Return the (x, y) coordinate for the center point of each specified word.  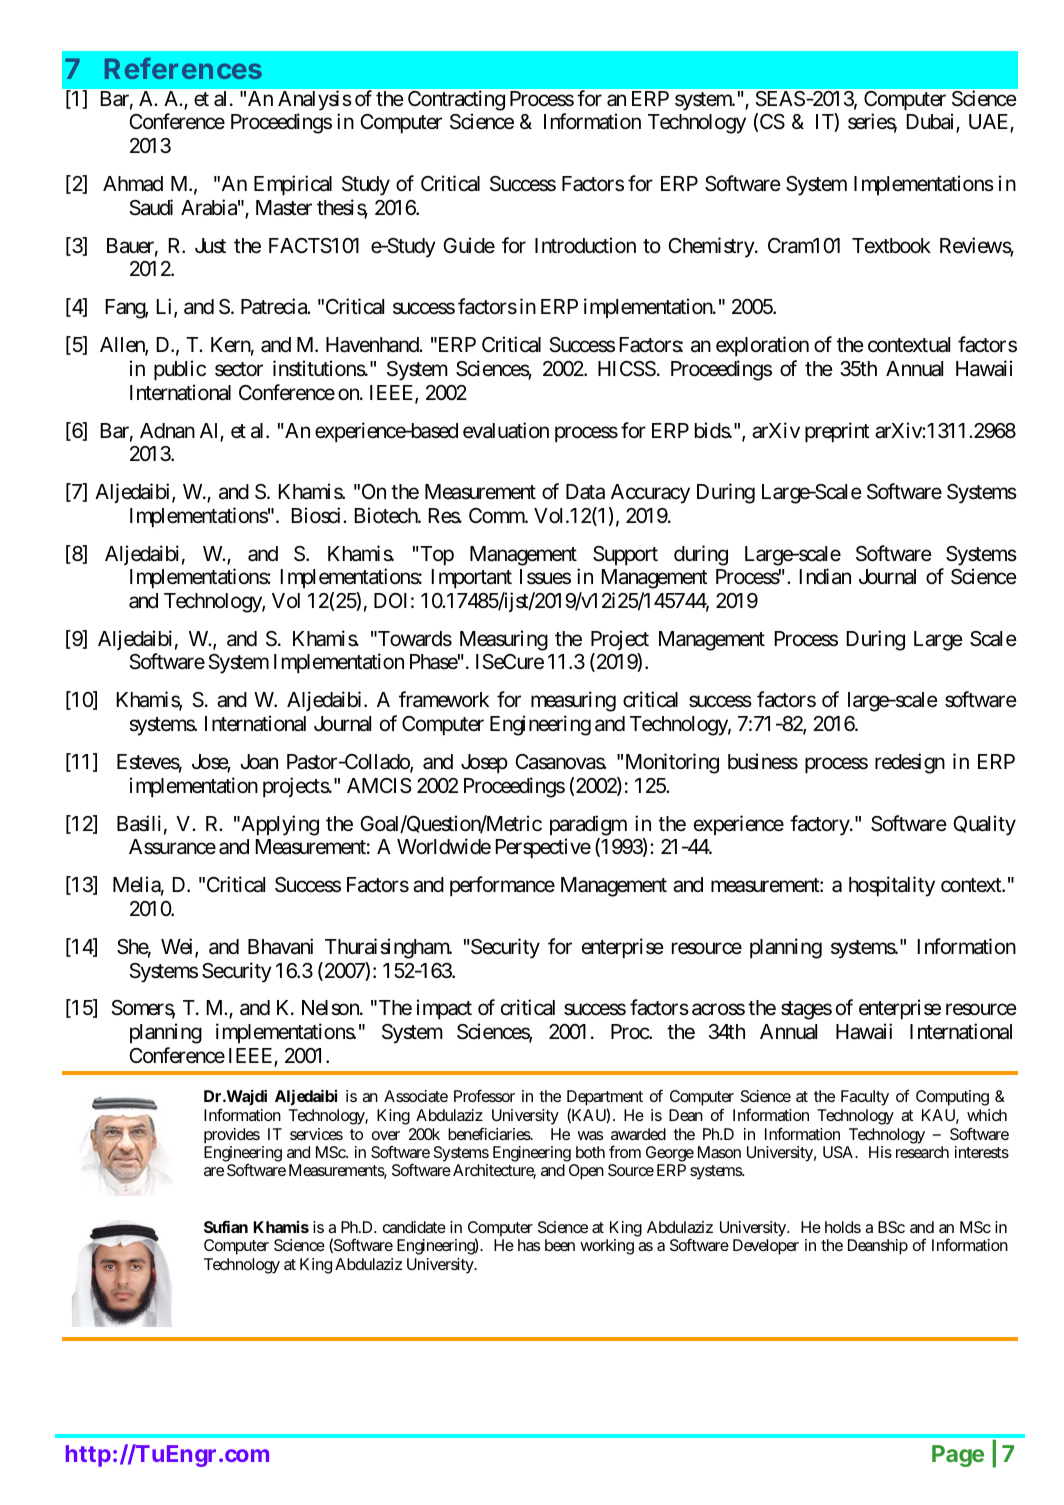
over (386, 1135)
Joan (259, 762)
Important (472, 579)
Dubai (932, 123)
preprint (837, 432)
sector (239, 369)
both (590, 1152)
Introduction (585, 245)
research (922, 1152)
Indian (825, 576)
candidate (414, 1227)
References (183, 68)
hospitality (892, 886)
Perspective (543, 848)
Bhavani (280, 946)
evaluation (506, 430)
